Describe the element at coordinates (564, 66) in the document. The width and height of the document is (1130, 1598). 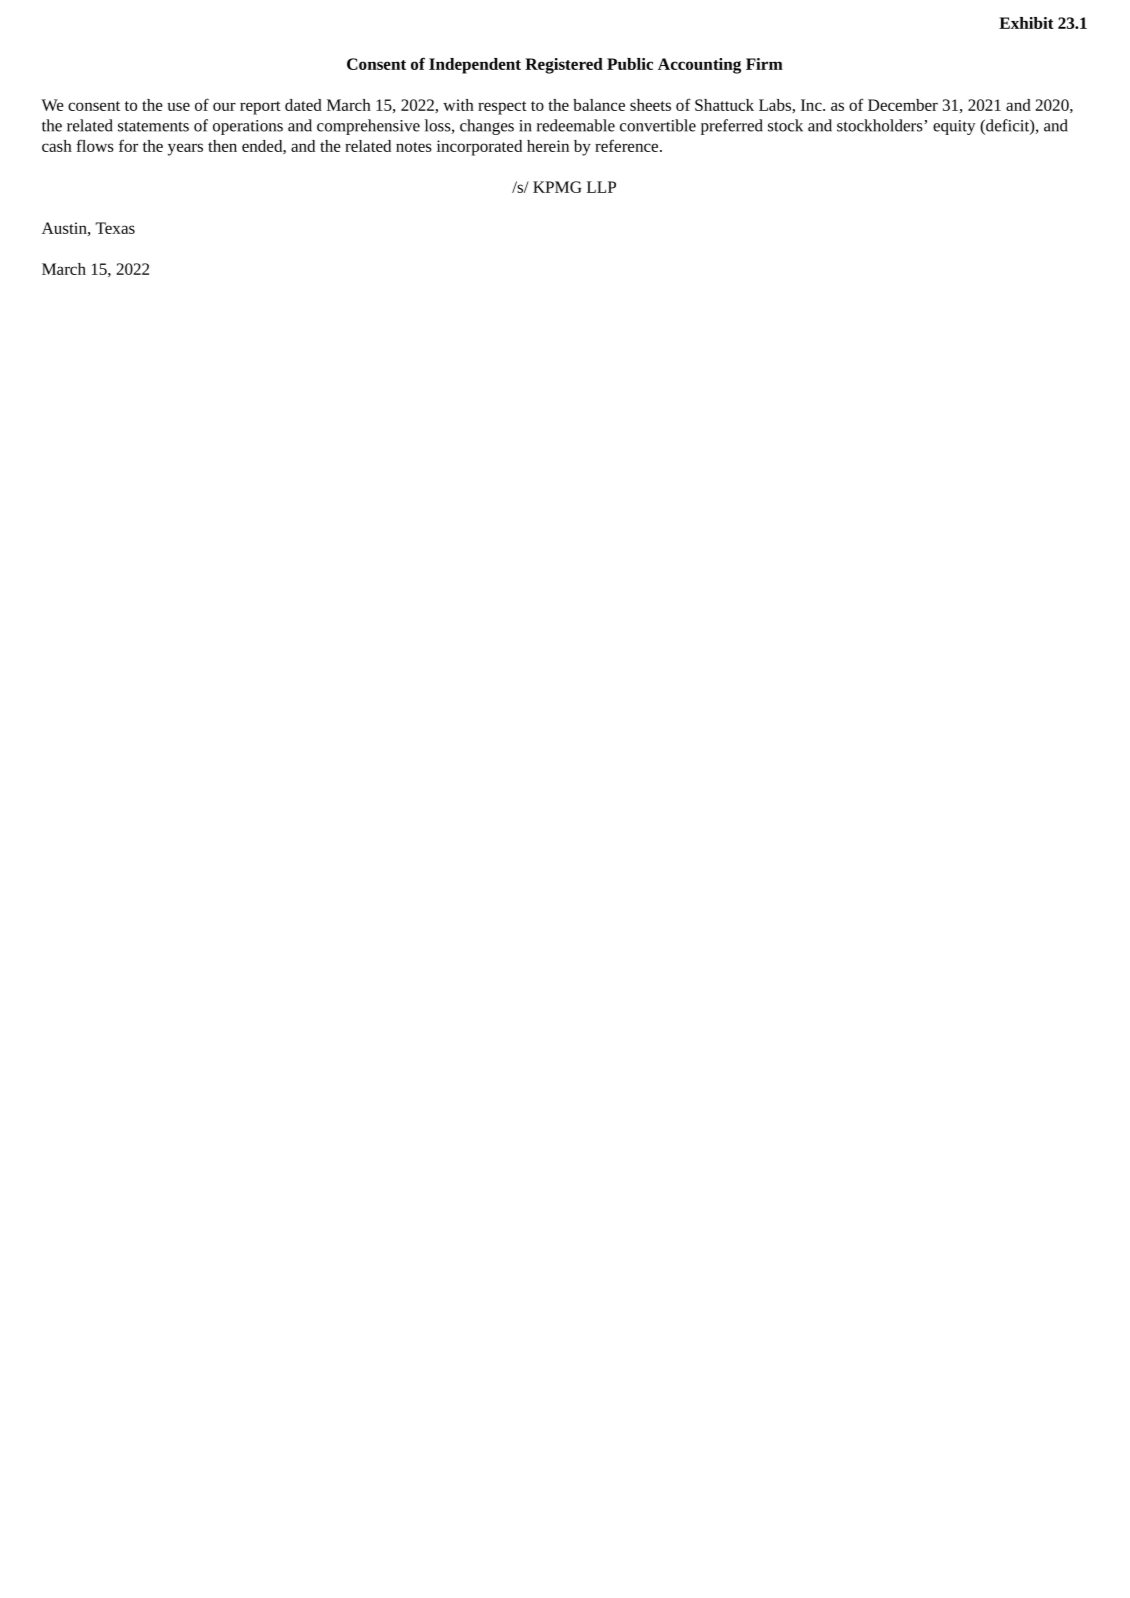
I see `Registered` at that location.
